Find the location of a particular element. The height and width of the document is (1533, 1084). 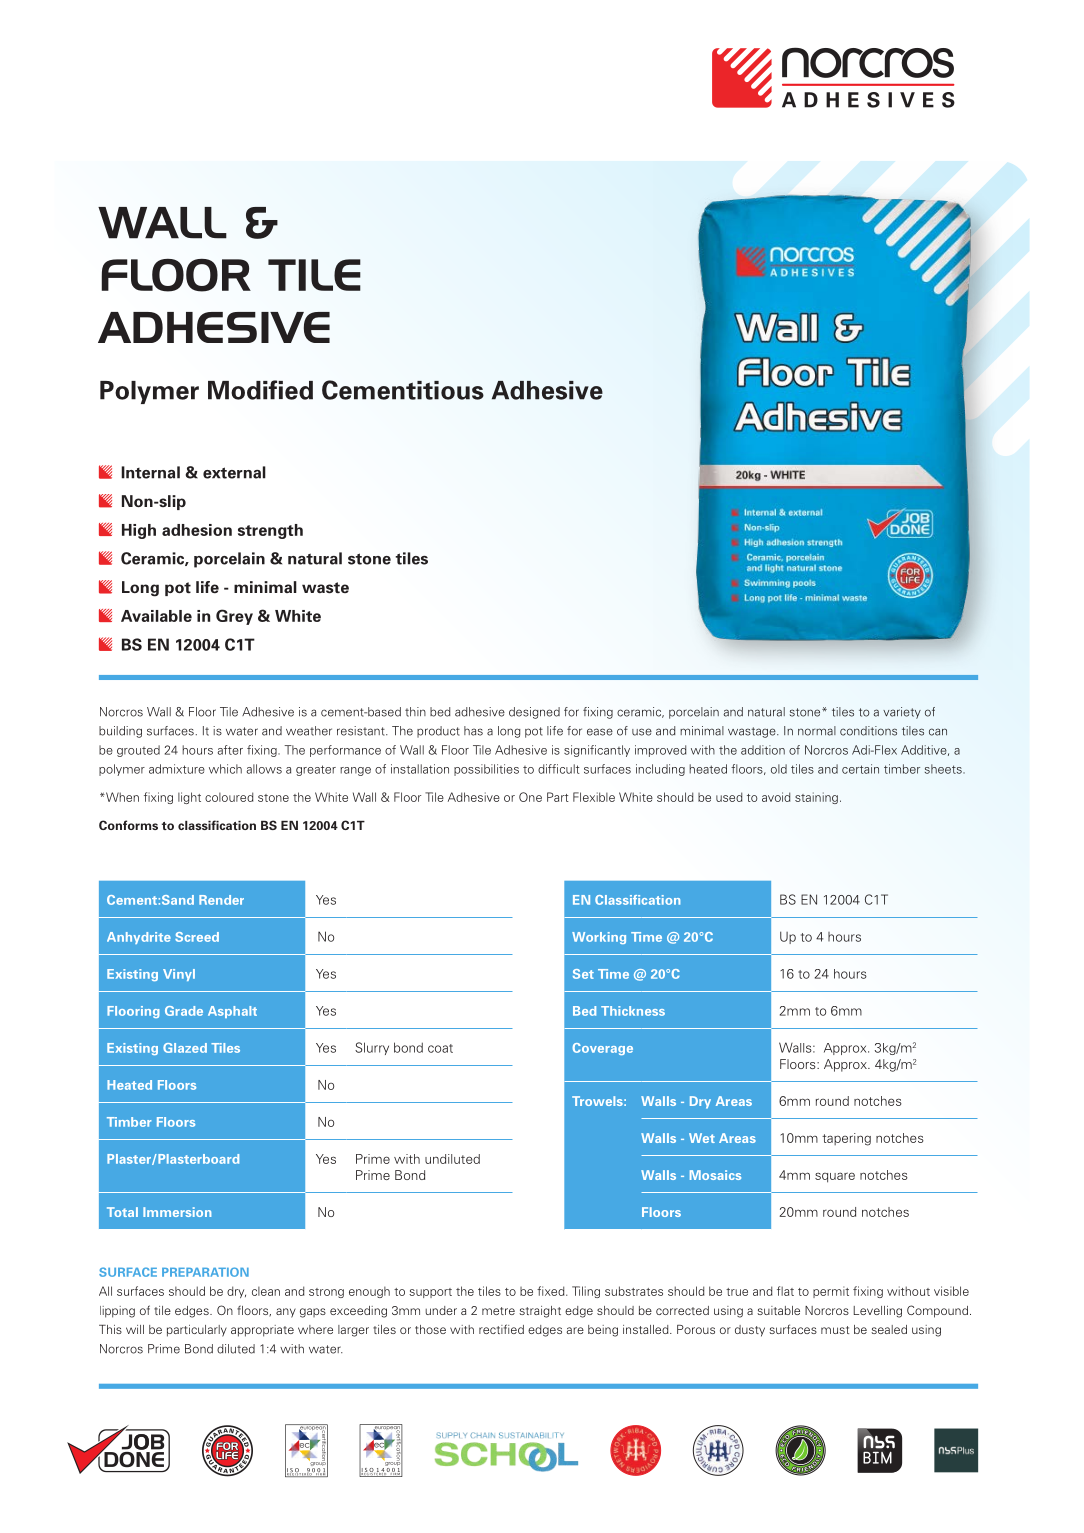

strength is located at coordinates (270, 531).
